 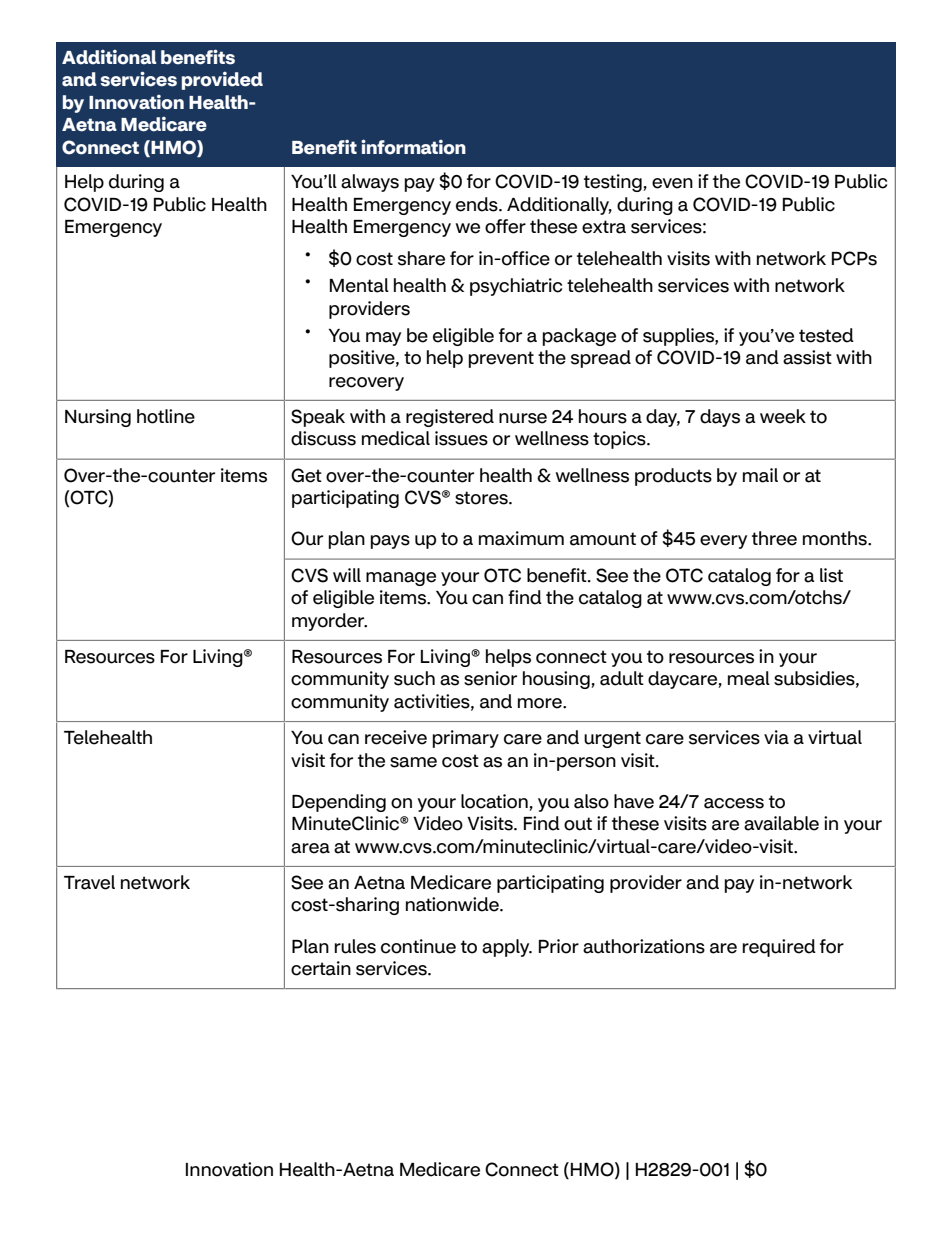 I want to click on Travel, so click(x=89, y=882).
